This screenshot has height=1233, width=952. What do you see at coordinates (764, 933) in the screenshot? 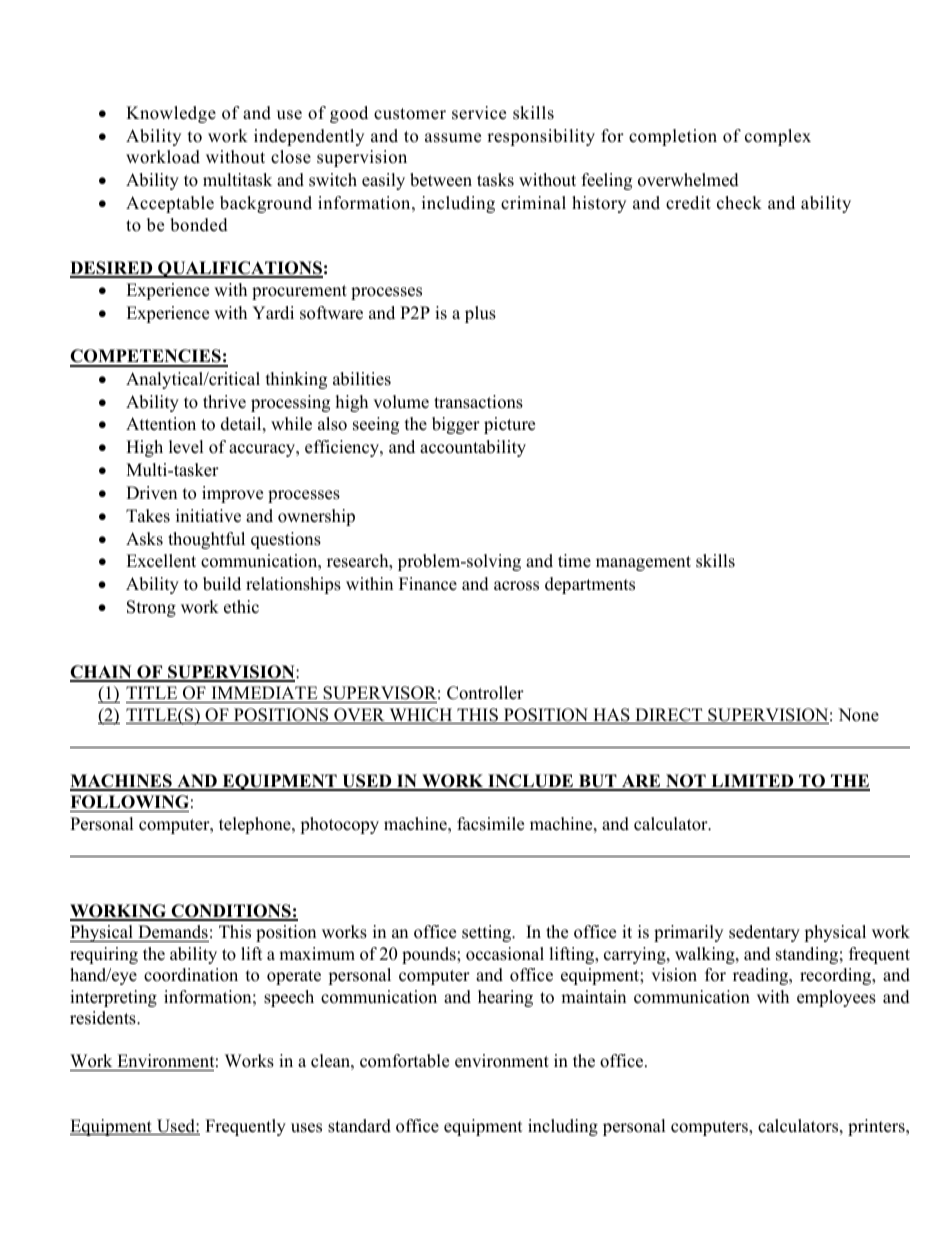
I see `sedentary` at bounding box center [764, 933].
